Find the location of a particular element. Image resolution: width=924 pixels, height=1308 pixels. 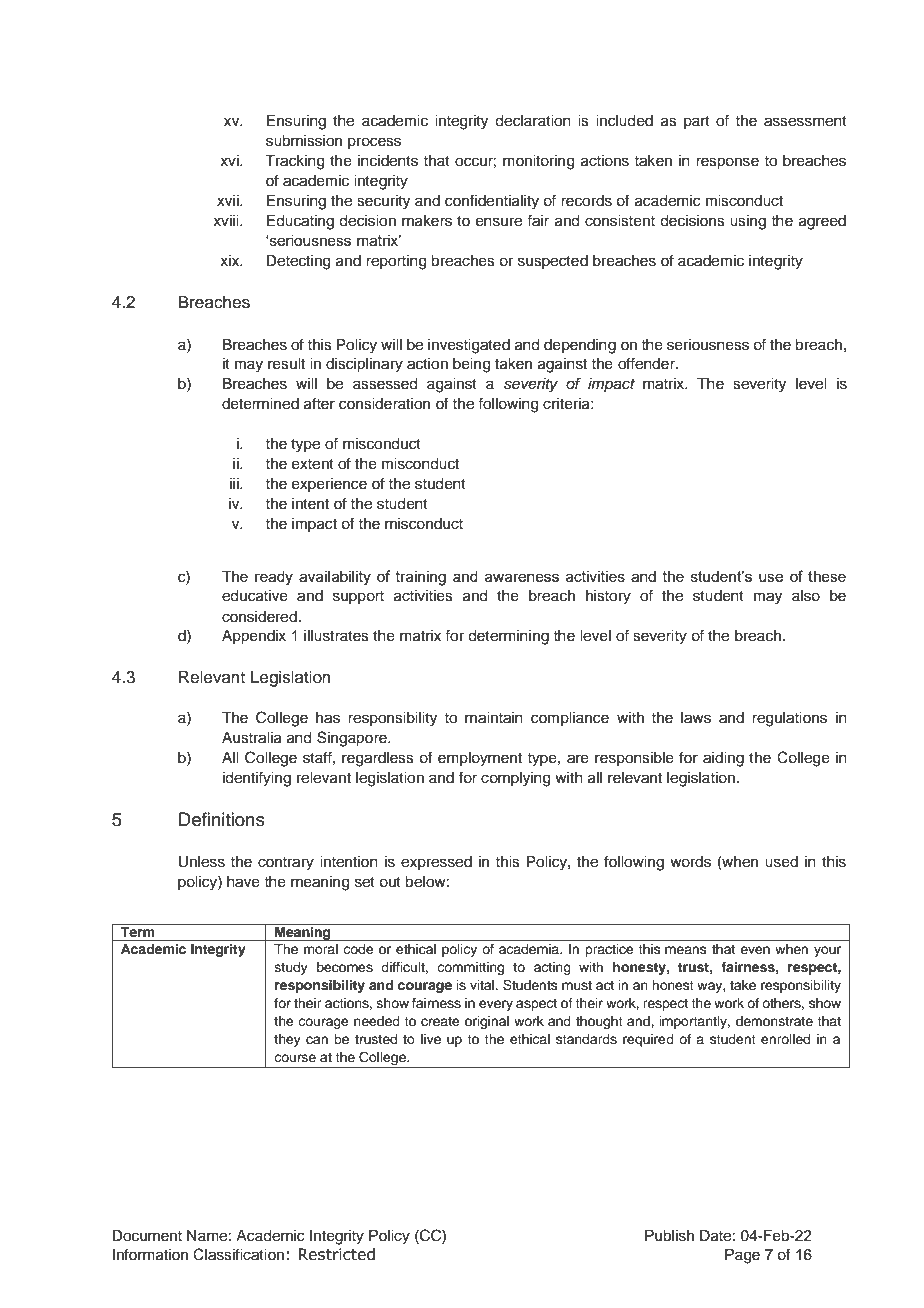

Classification is located at coordinates (238, 1254).
